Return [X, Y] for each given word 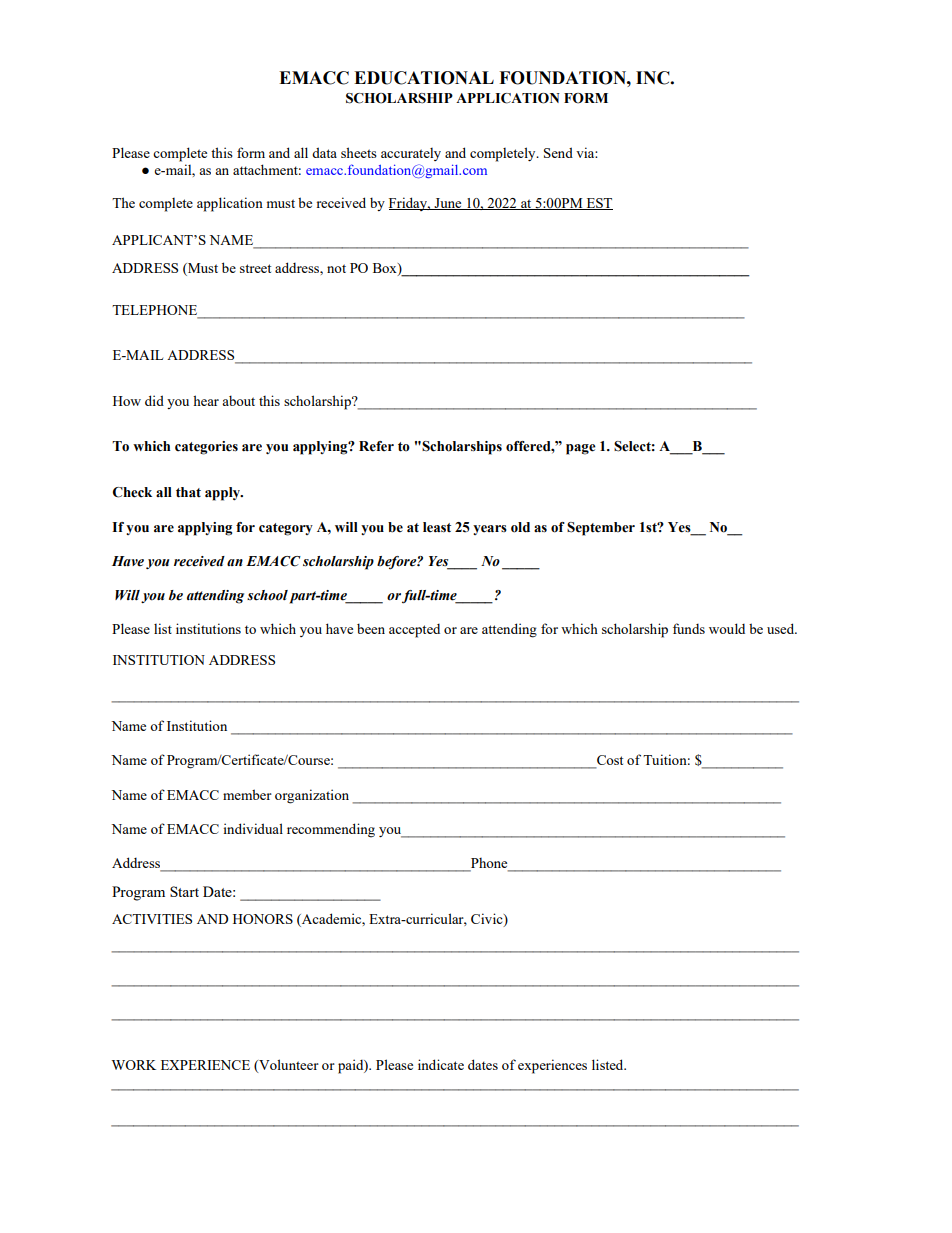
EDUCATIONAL [424, 78]
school [267, 595]
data [324, 152]
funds [689, 628]
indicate [441, 1064]
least [437, 527]
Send [558, 152]
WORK [133, 1065]
